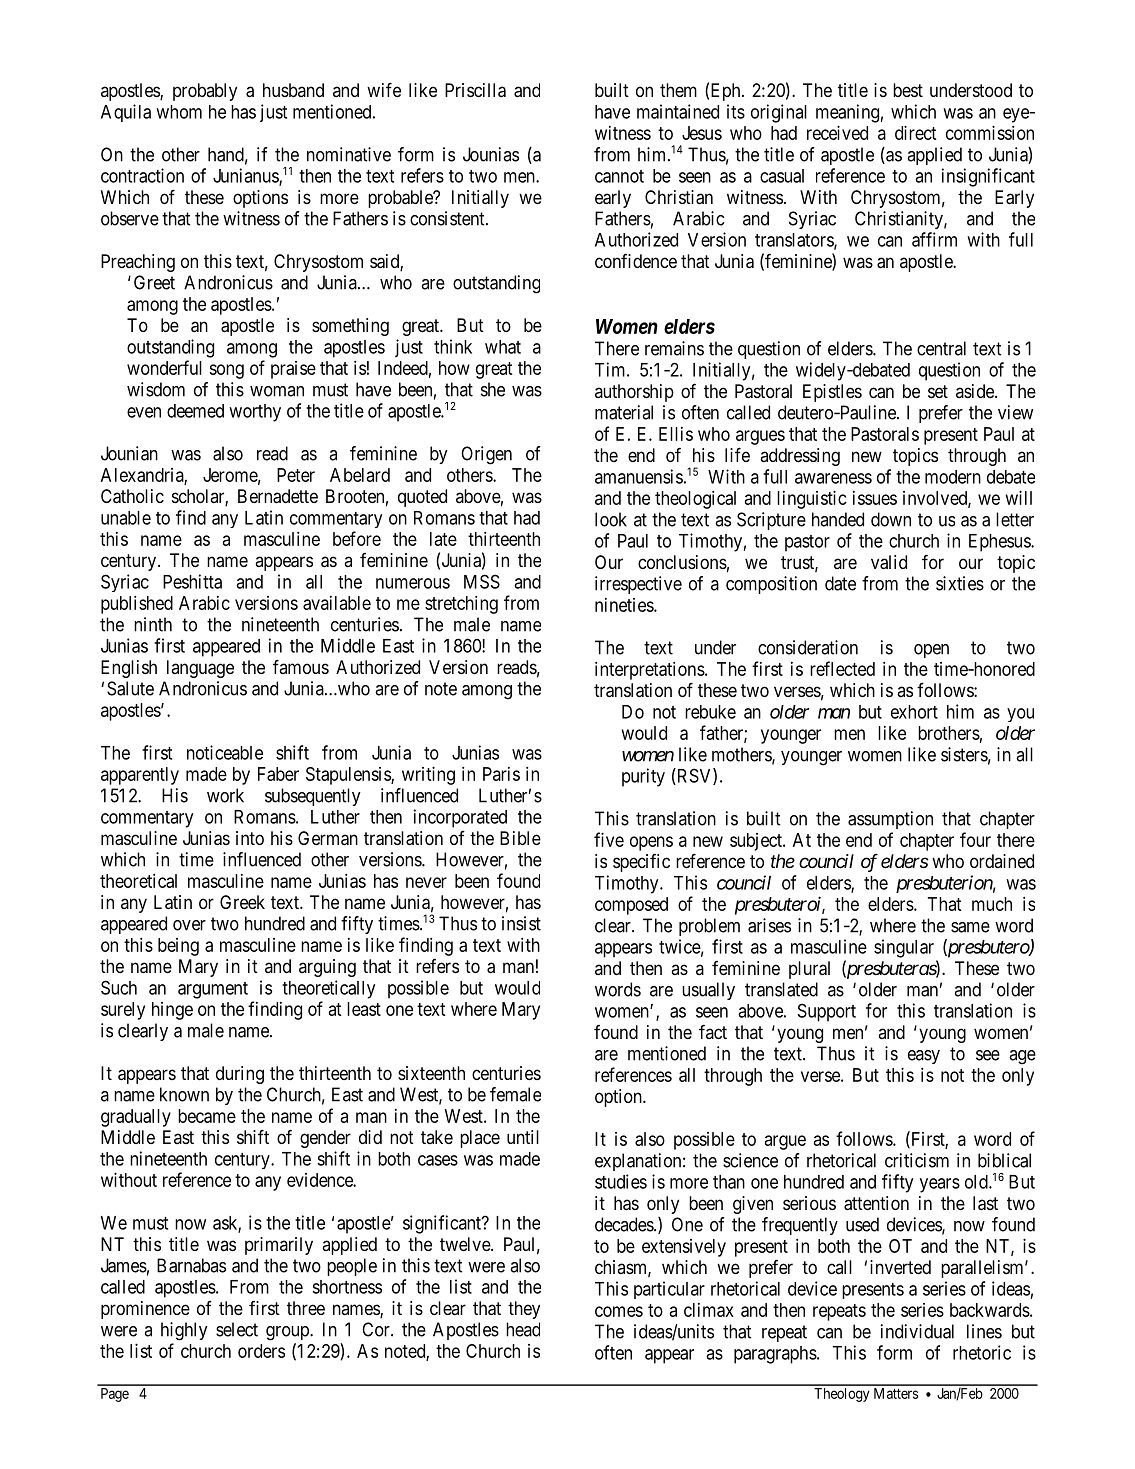 This image has height=1469, width=1135. I want to click on whom, so click(179, 112).
